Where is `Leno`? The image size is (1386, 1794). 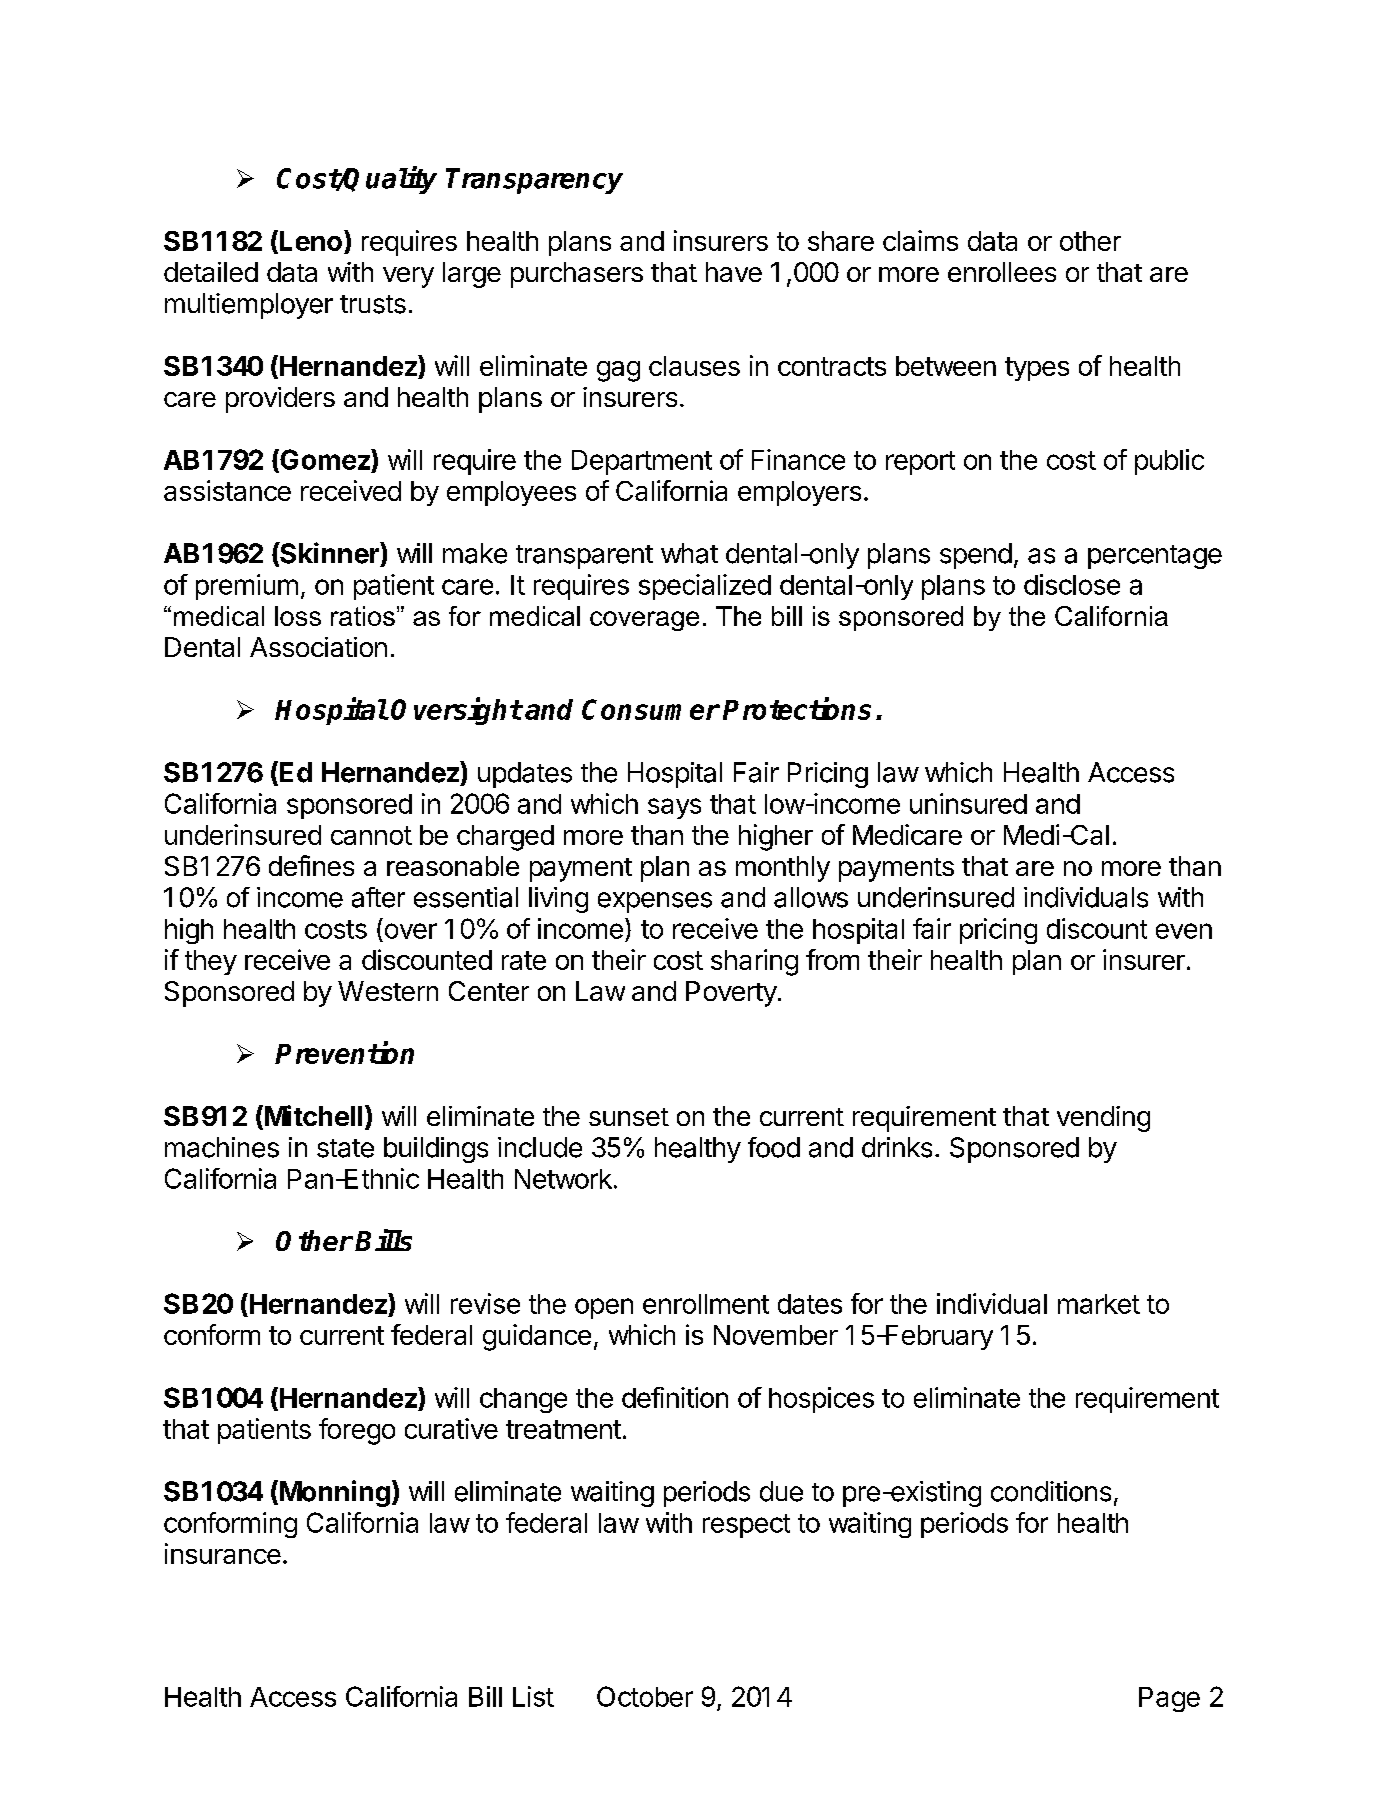
Leno is located at coordinates (312, 240).
